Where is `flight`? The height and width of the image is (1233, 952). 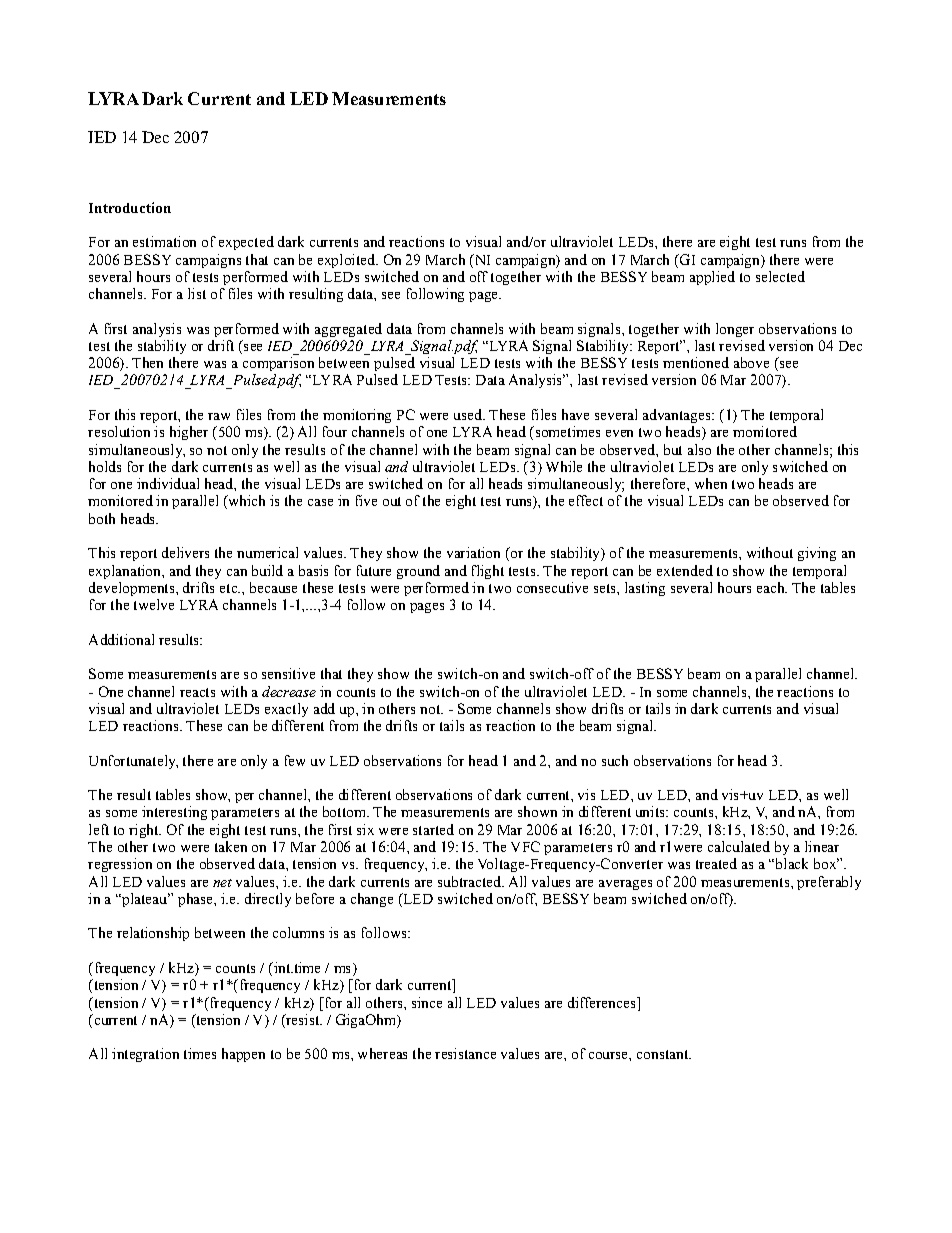
flight is located at coordinates (488, 572).
